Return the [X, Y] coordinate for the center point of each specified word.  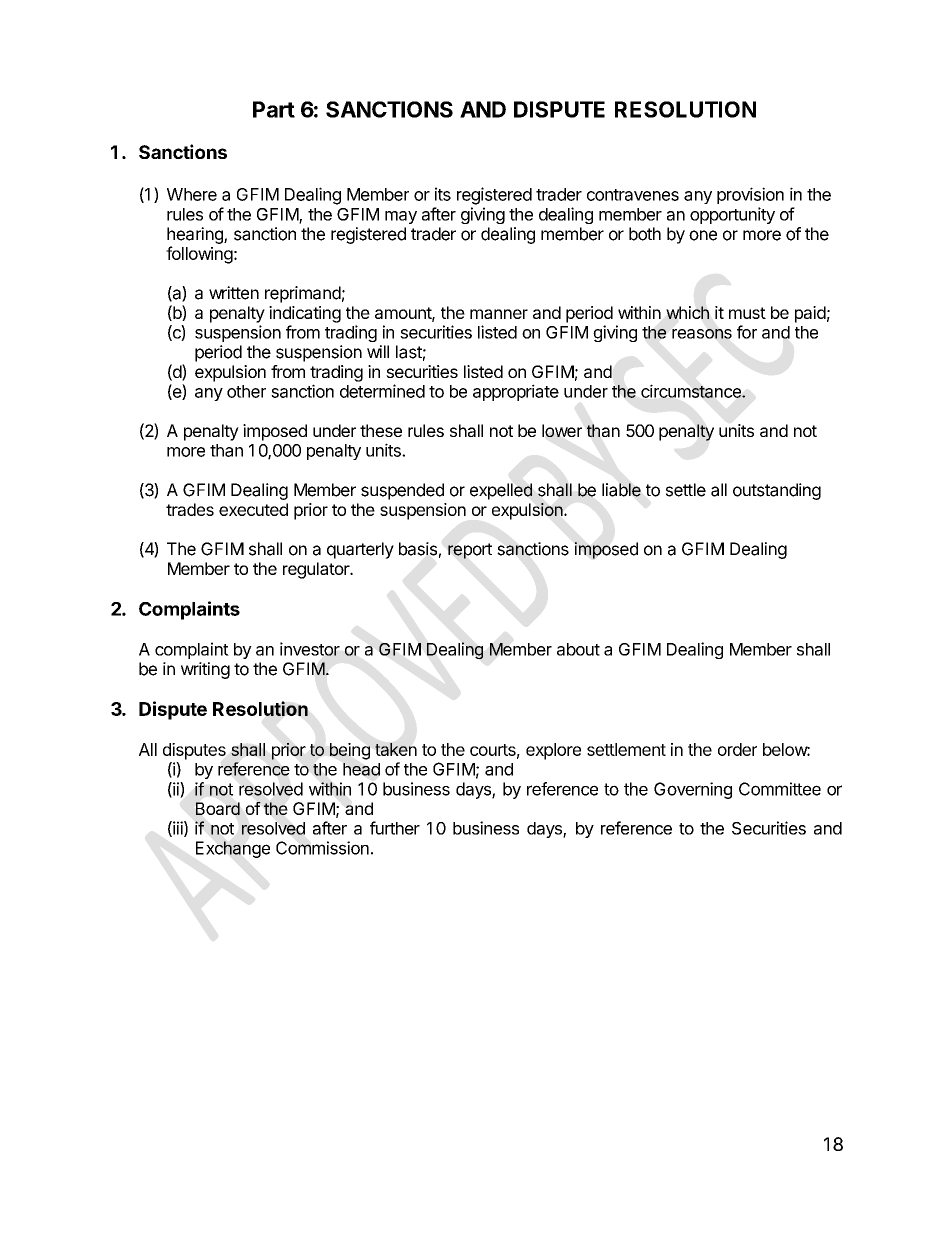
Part [274, 109]
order [737, 749]
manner [499, 314]
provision [750, 195]
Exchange [233, 849]
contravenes [633, 195]
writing [205, 670]
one [703, 235]
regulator [317, 570]
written [234, 293]
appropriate [516, 392]
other [246, 391]
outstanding [777, 491]
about [578, 649]
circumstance [692, 391]
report [470, 551]
